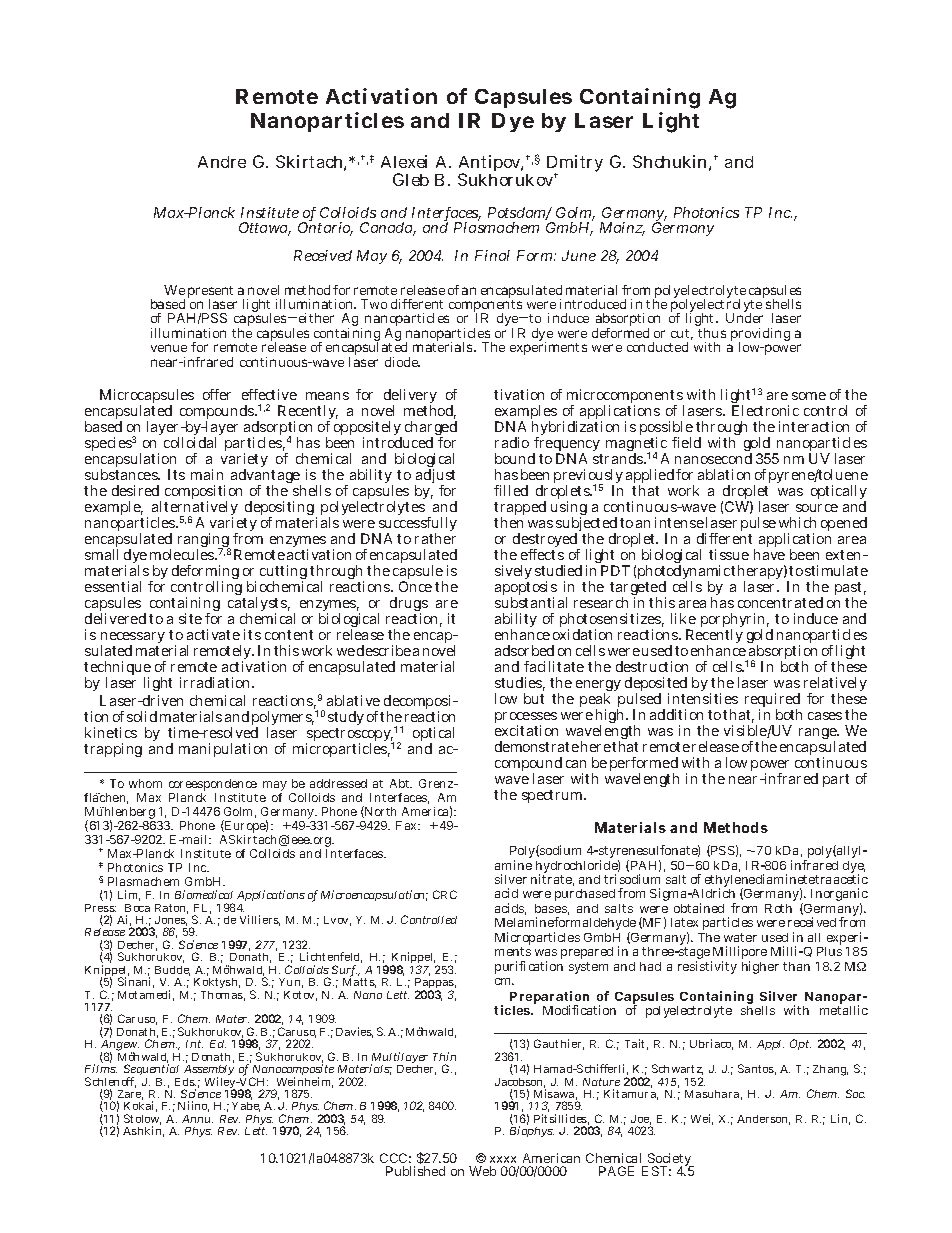 This image has height=1233, width=952. What do you see at coordinates (431, 430) in the image?
I see `charged` at bounding box center [431, 430].
